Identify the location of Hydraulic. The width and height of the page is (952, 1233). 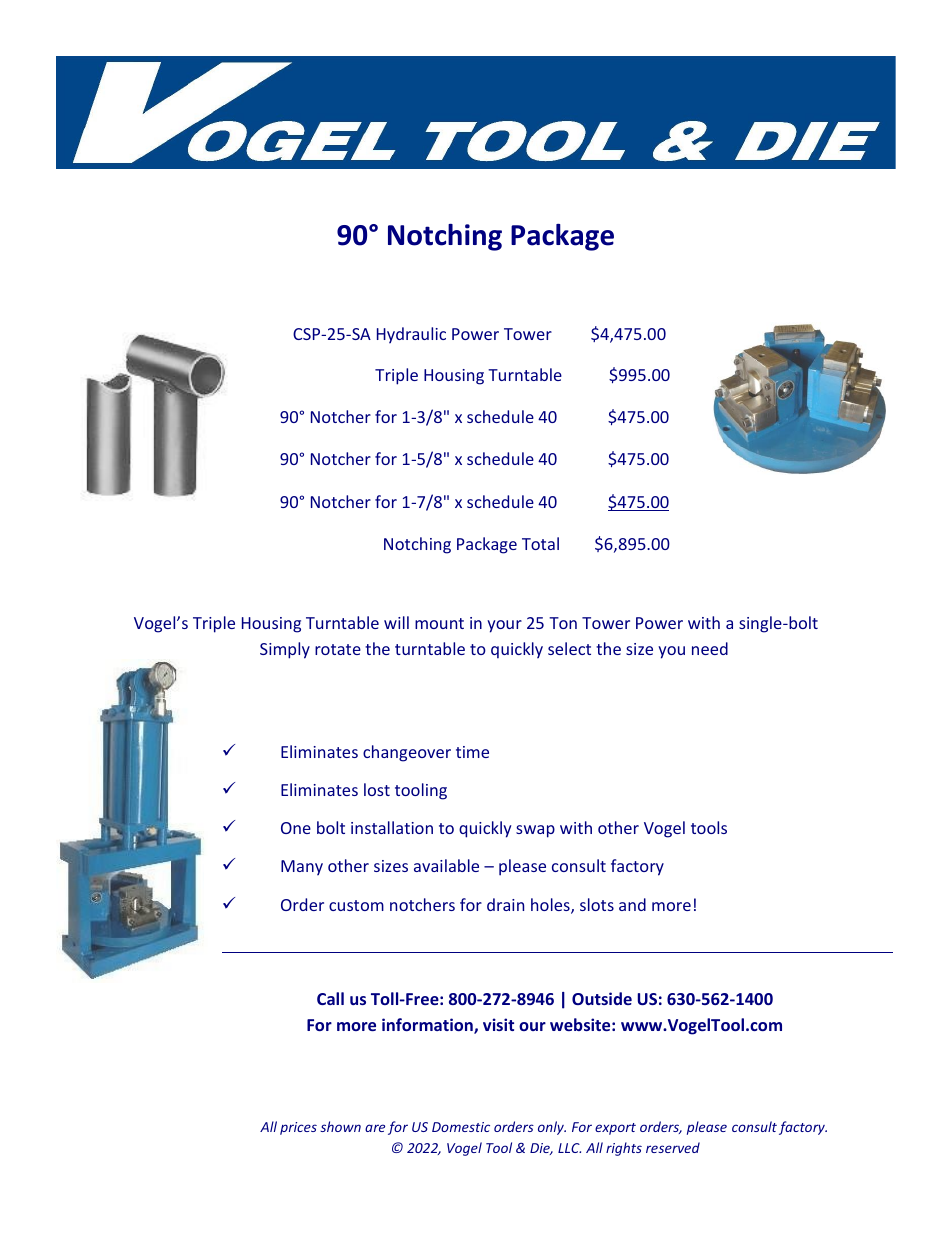
(411, 335).
